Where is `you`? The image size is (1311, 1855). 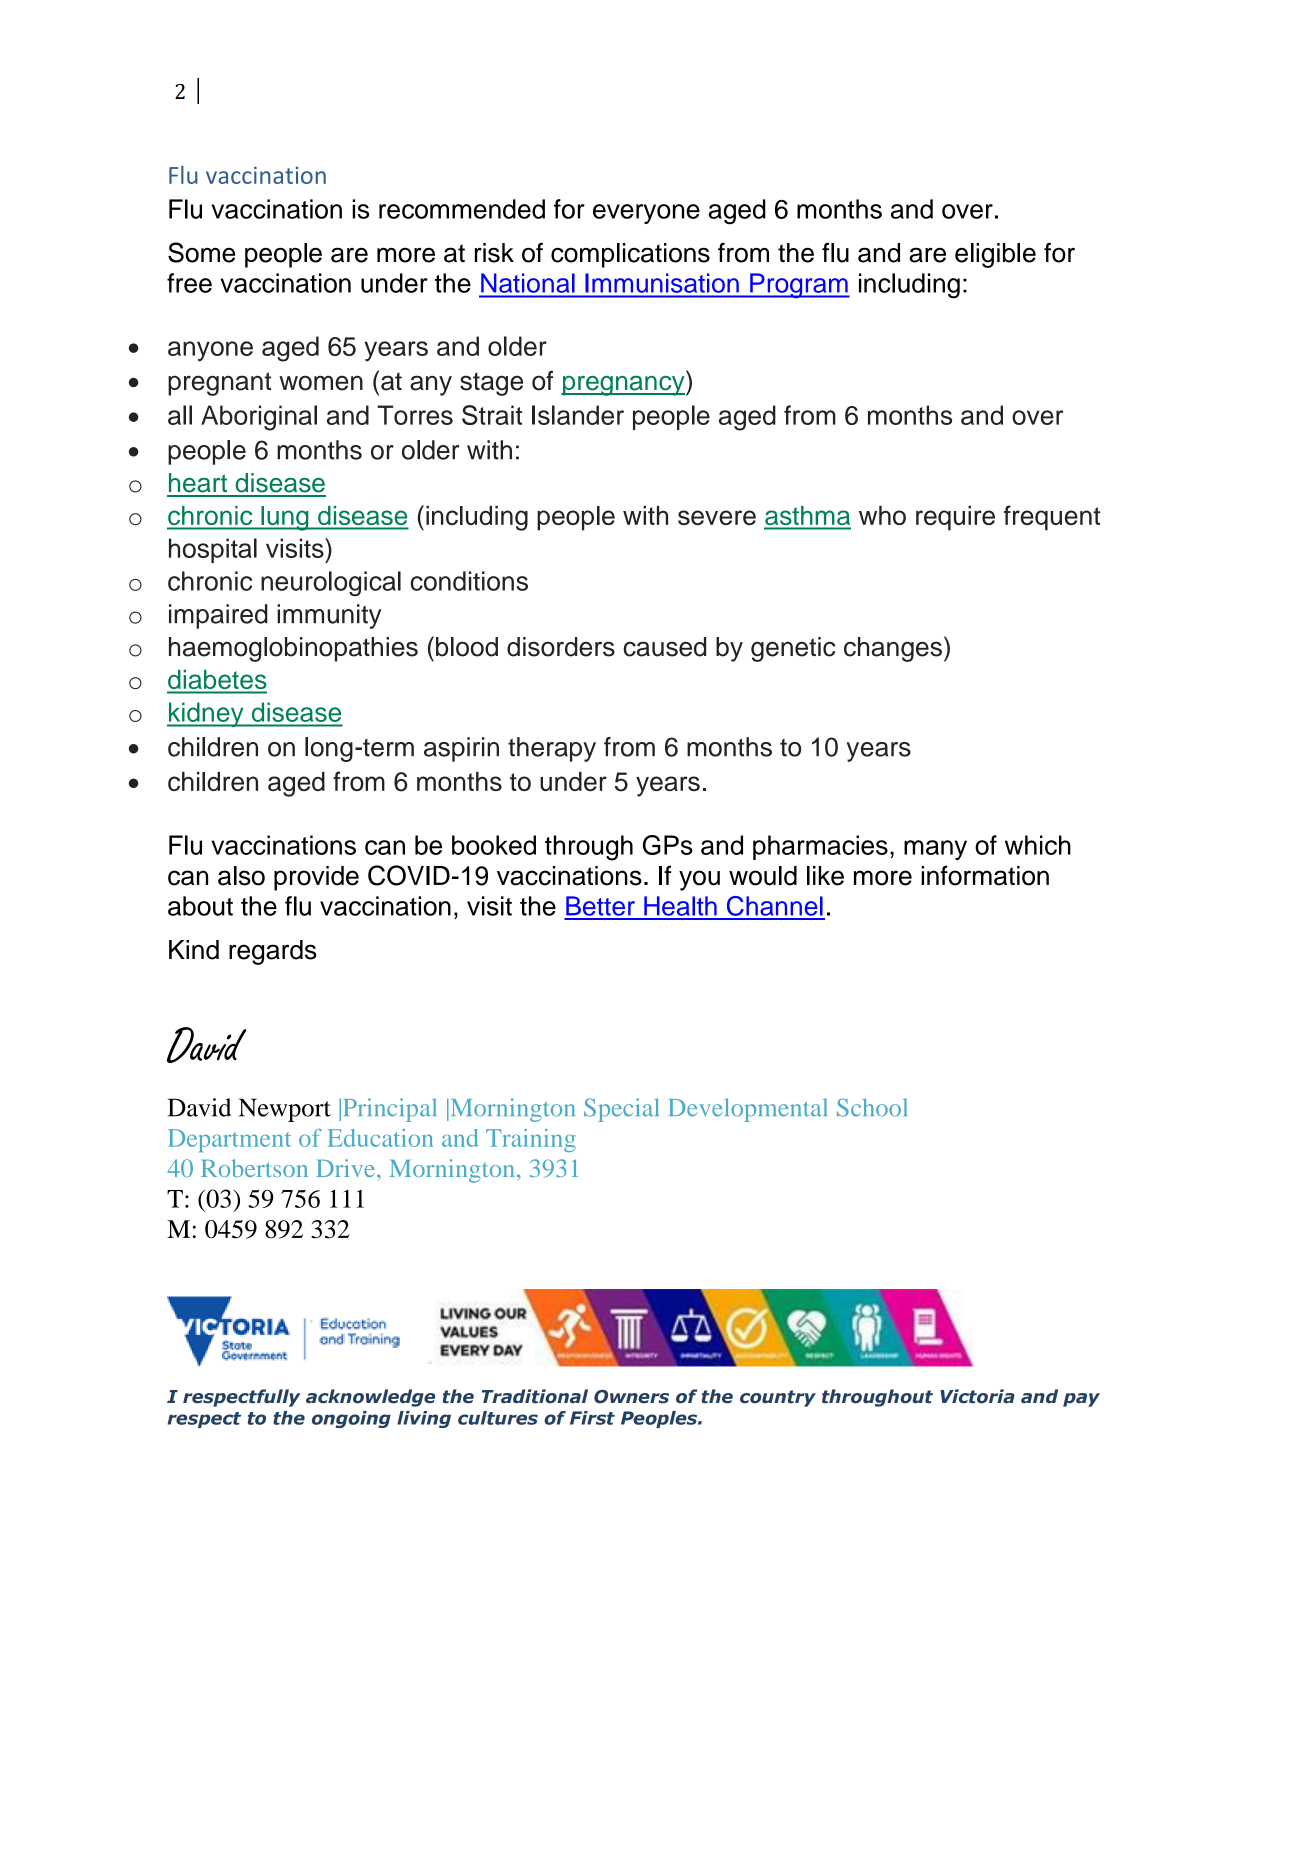 you is located at coordinates (699, 880).
